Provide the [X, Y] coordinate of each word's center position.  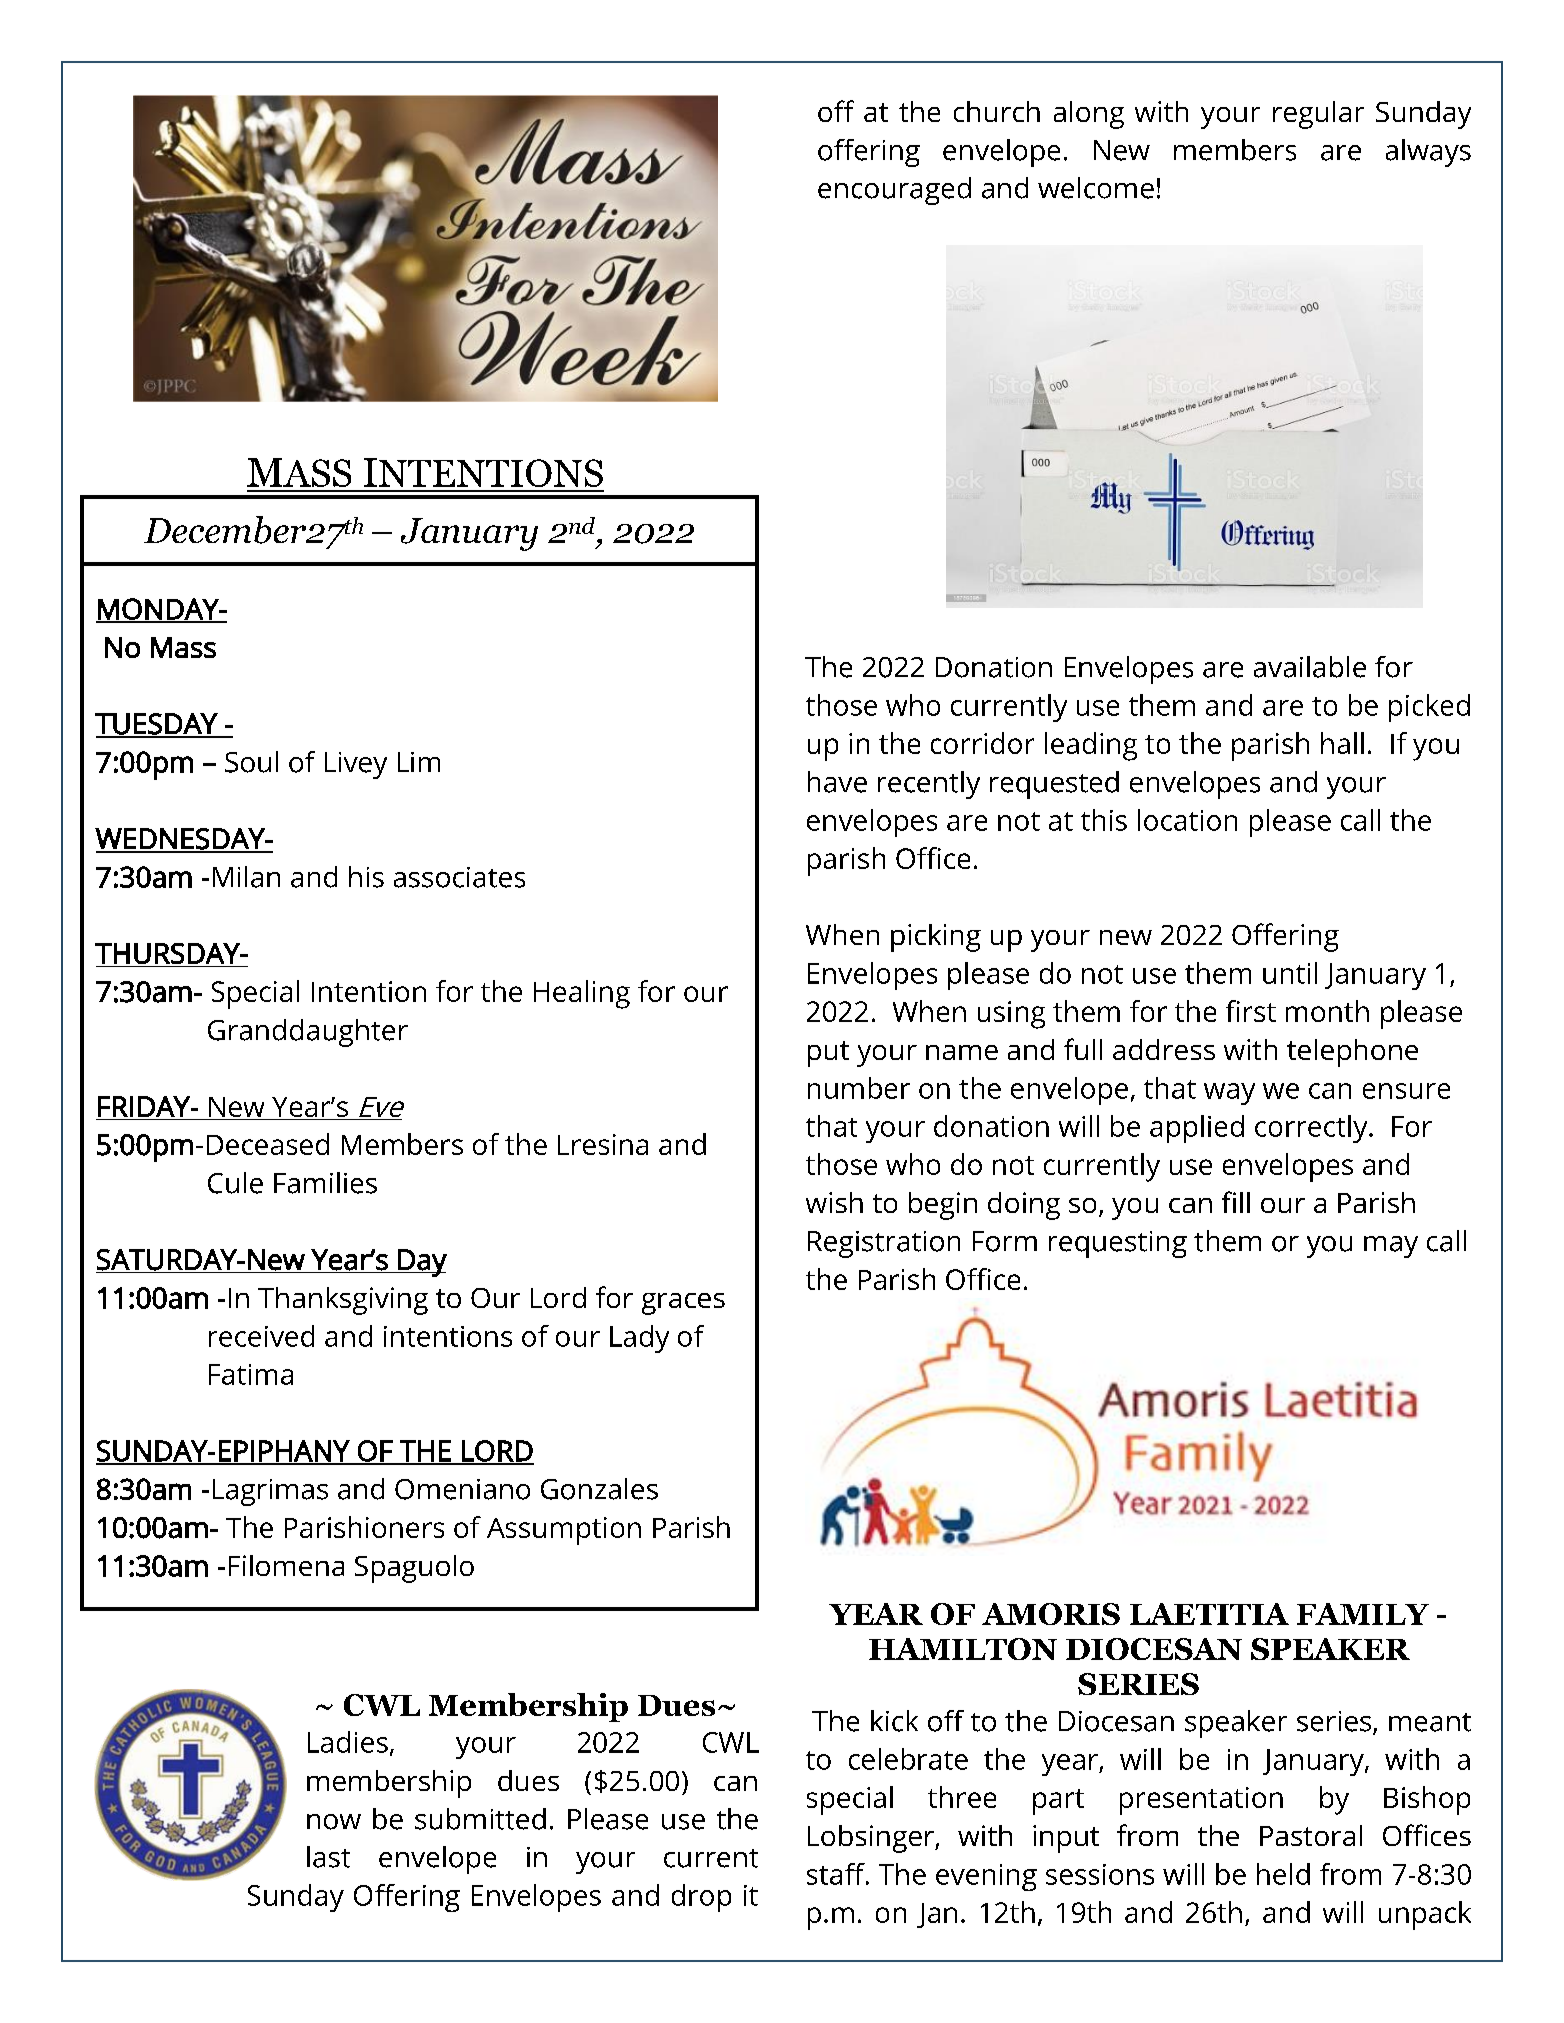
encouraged [894, 191]
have [837, 782]
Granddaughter [308, 1033]
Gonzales [599, 1489]
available [1310, 667]
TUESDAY [157, 725]
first [1251, 1011]
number [859, 1088]
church [997, 111]
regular [1318, 115]
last [328, 1857]
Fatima [251, 1374]
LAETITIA [1209, 1614]
